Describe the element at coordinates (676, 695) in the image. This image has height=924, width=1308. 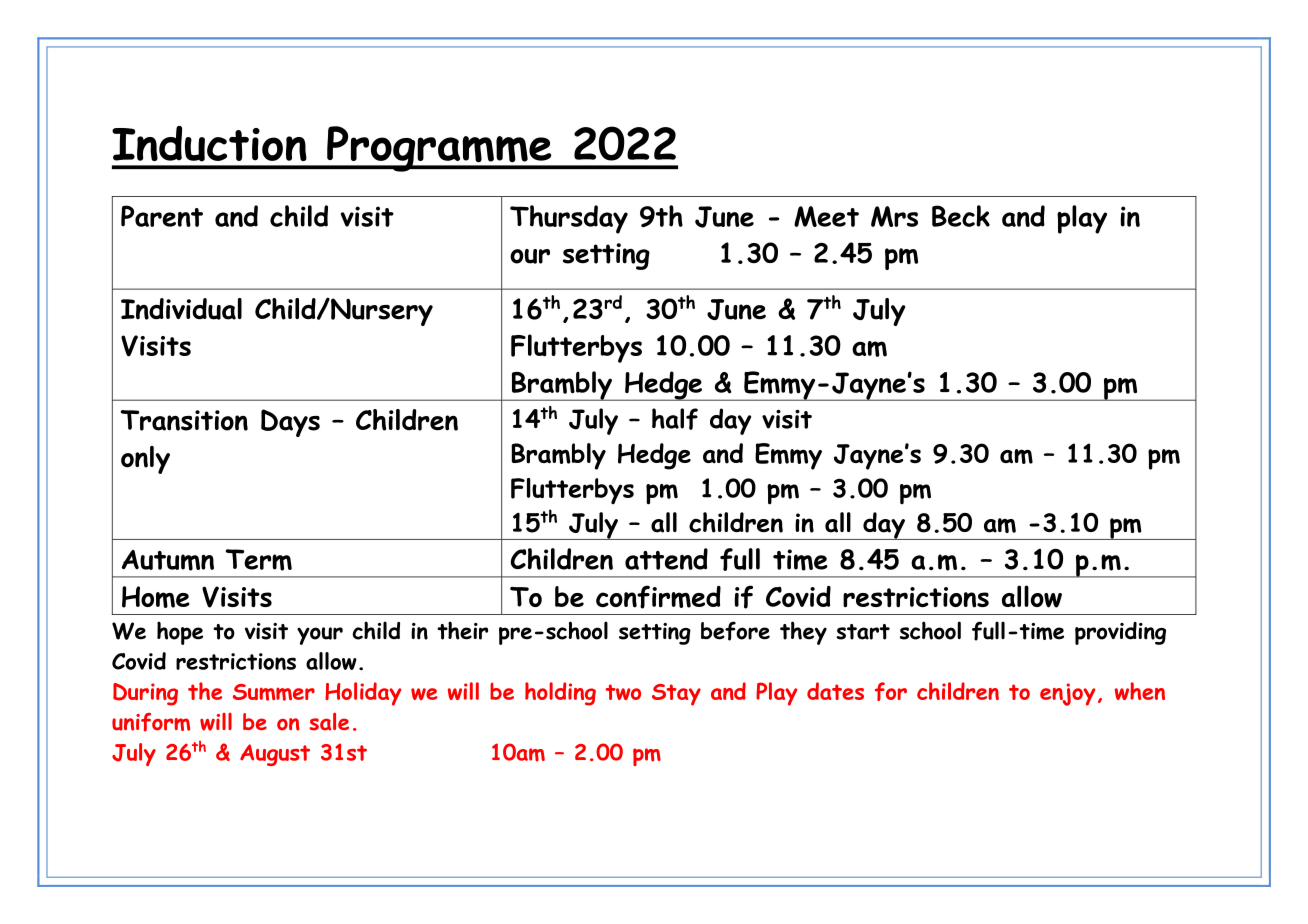
I see `Stay` at that location.
